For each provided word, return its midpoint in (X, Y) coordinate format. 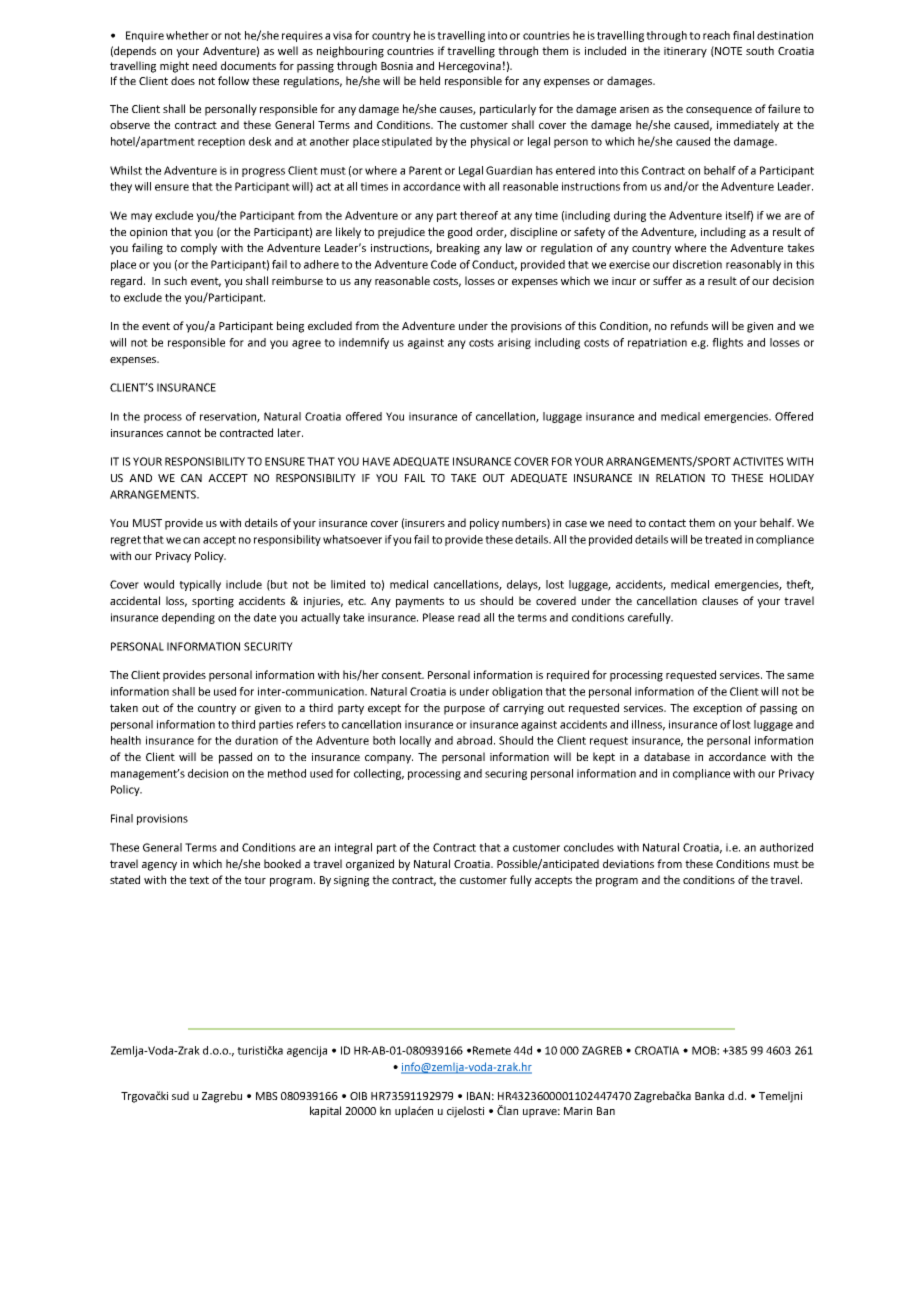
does (183, 80)
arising (514, 343)
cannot (184, 433)
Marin (578, 1111)
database (667, 756)
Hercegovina (470, 67)
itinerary (685, 52)
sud (180, 1095)
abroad (474, 740)
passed (235, 758)
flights (727, 343)
